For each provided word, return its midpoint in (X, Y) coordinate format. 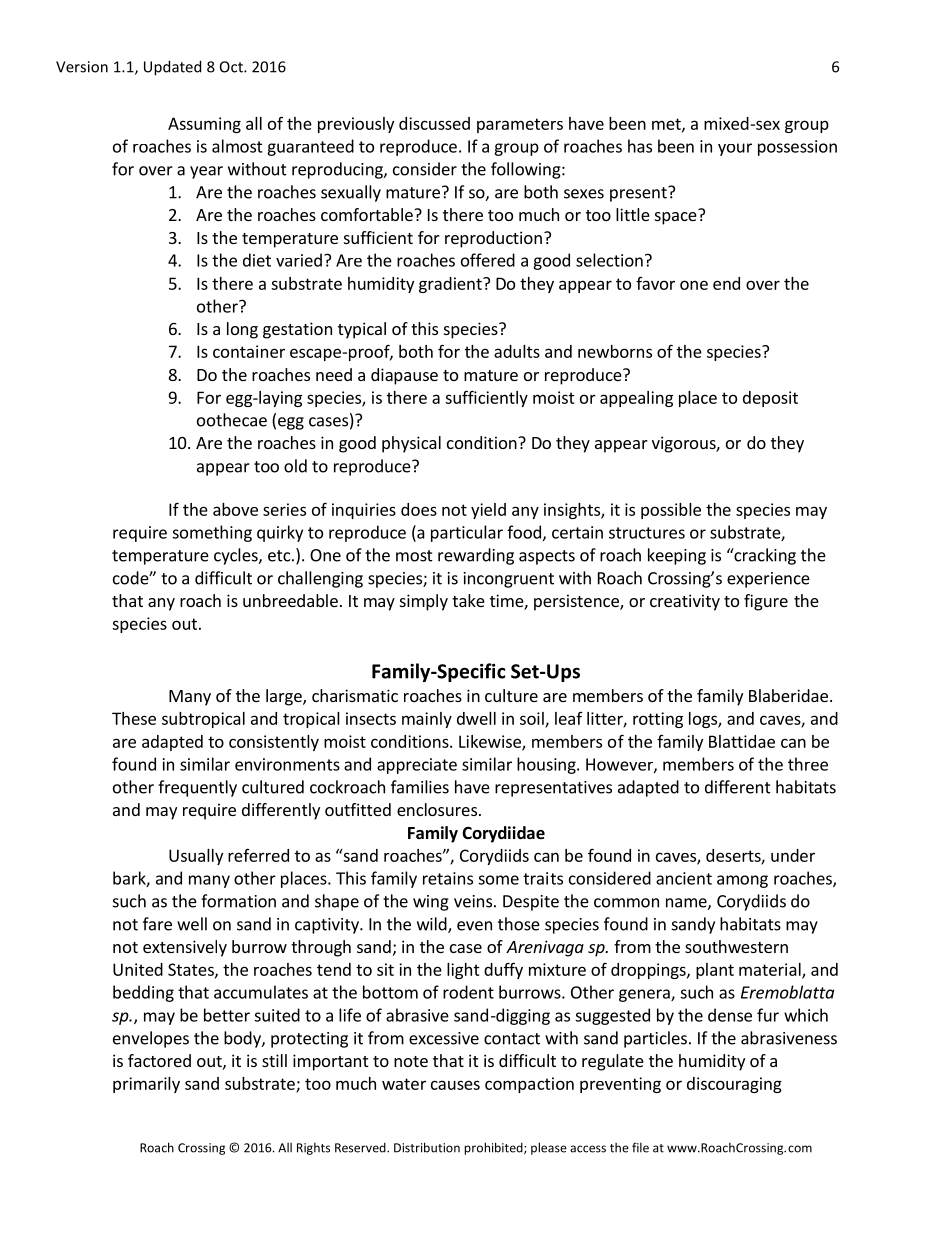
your (735, 149)
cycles (237, 556)
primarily (146, 1085)
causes (455, 1085)
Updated (172, 68)
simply (424, 602)
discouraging (734, 1085)
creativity (685, 602)
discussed (434, 123)
